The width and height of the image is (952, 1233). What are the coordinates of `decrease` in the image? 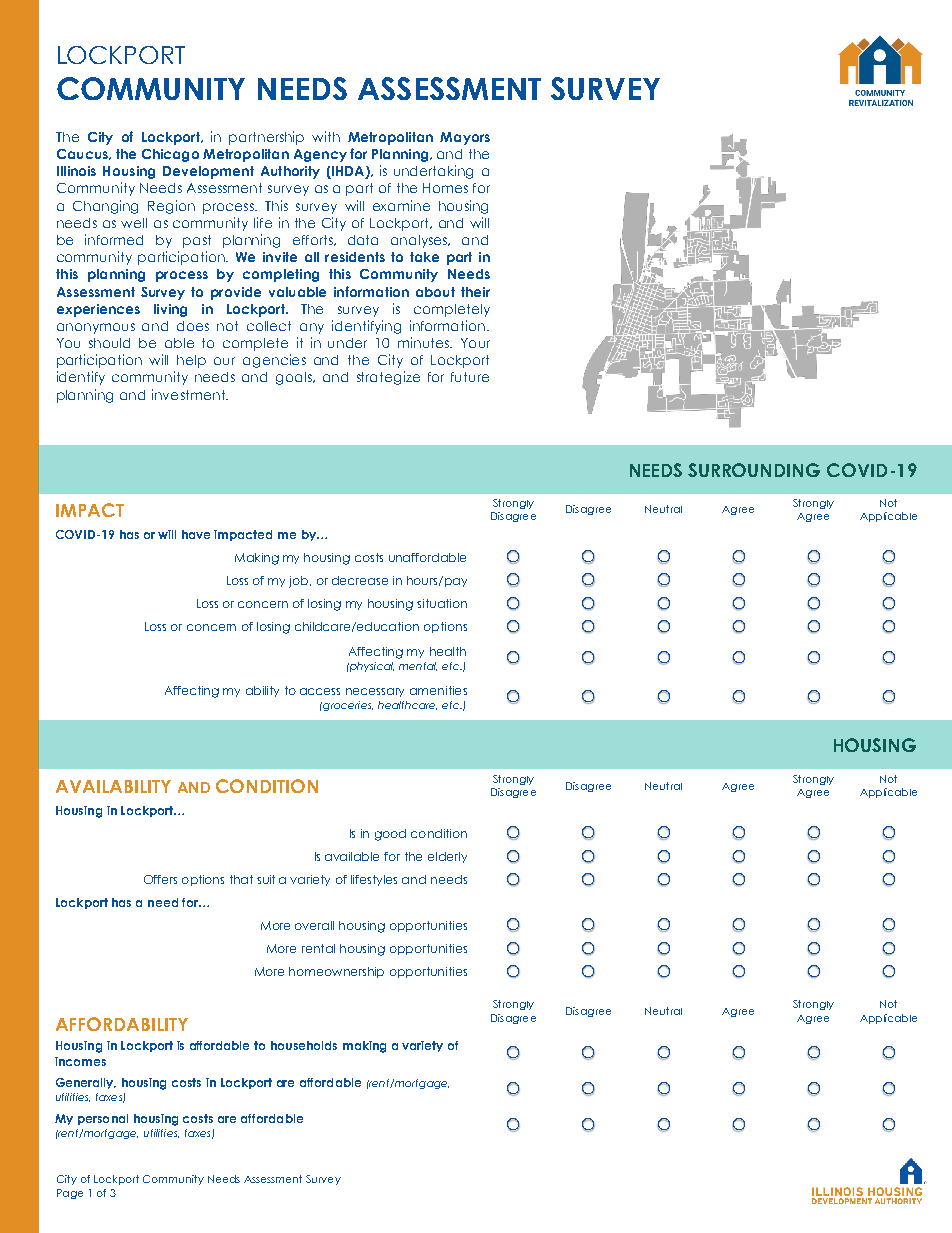 It's located at (360, 580).
